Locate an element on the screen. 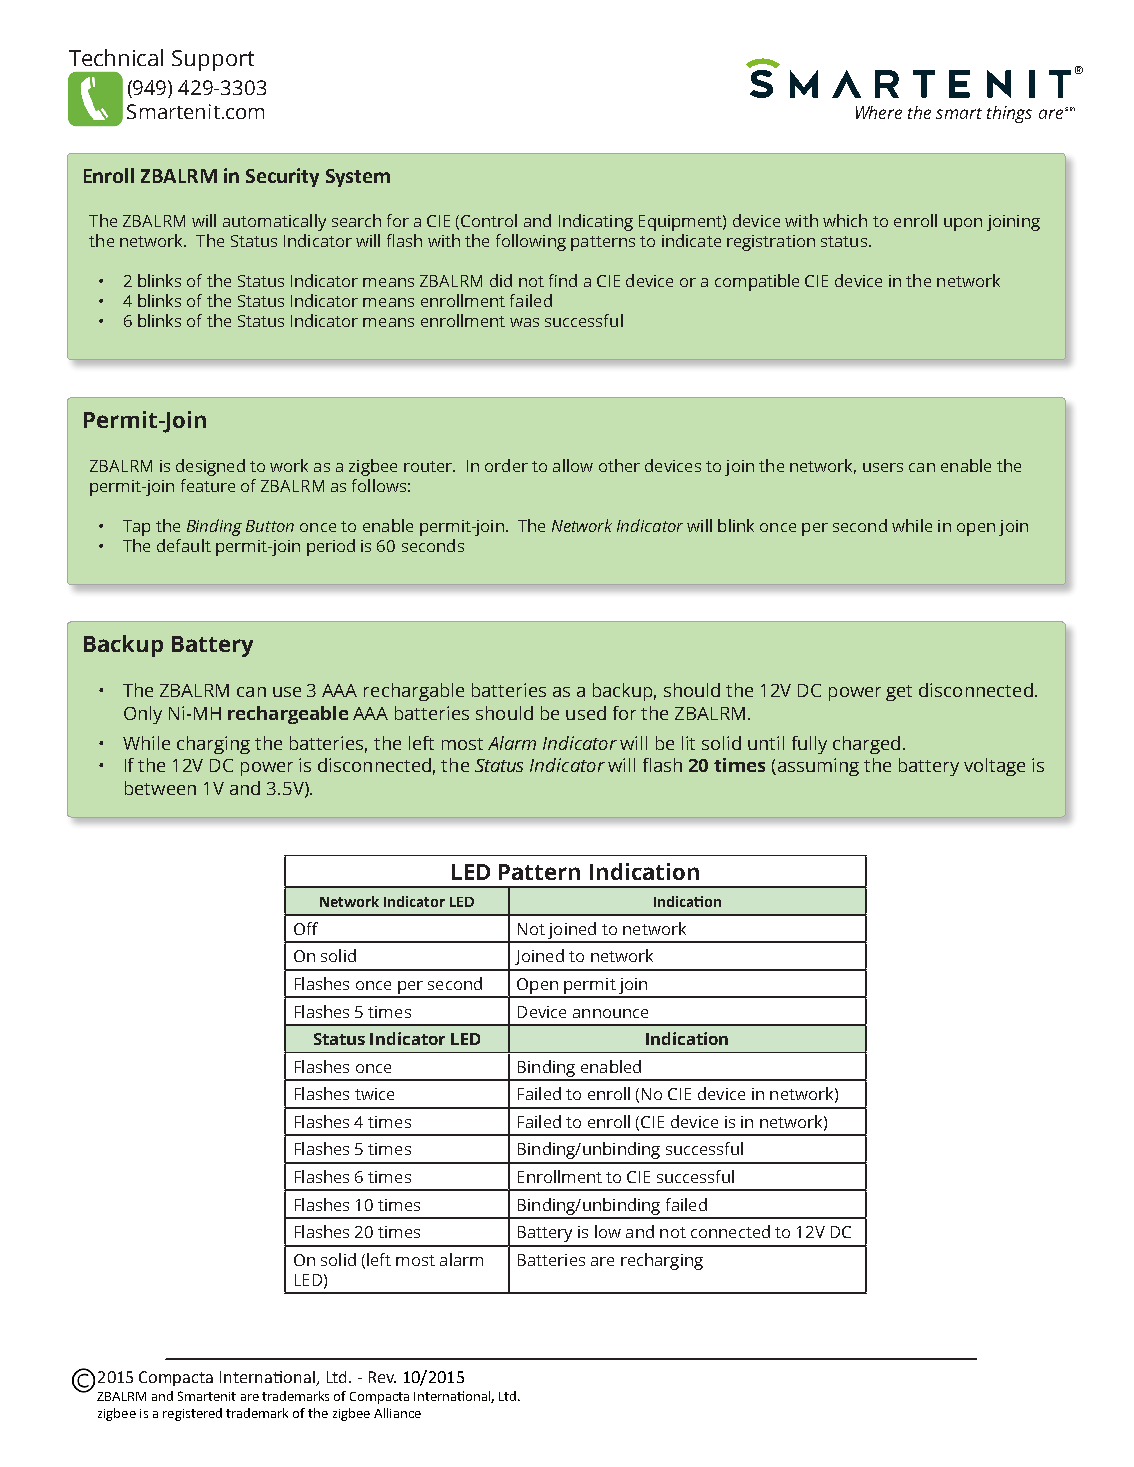 The width and height of the screenshot is (1134, 1467). Indicating is located at coordinates (596, 222).
